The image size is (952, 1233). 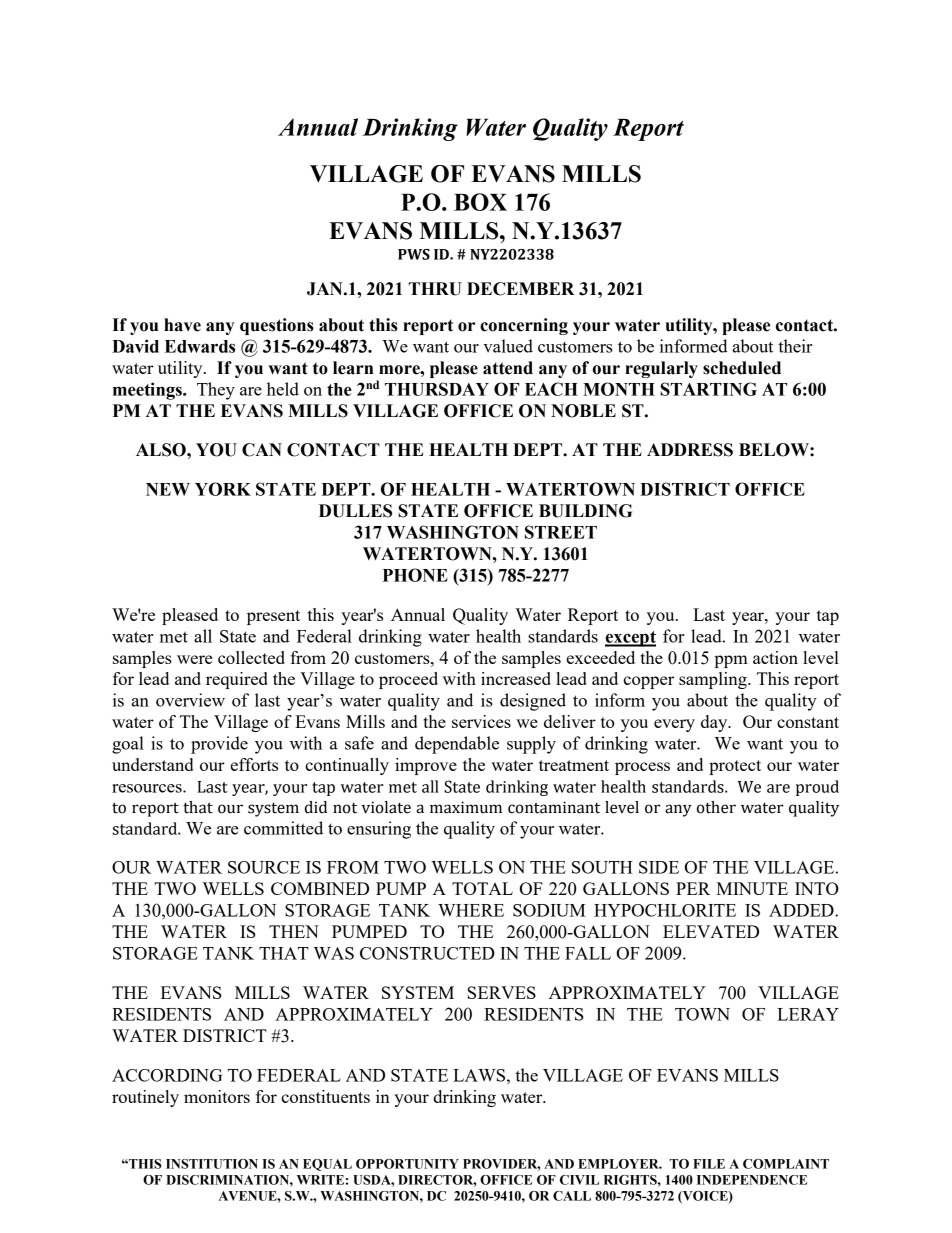 What do you see at coordinates (294, 931) in the screenshot?
I see `THEN` at bounding box center [294, 931].
